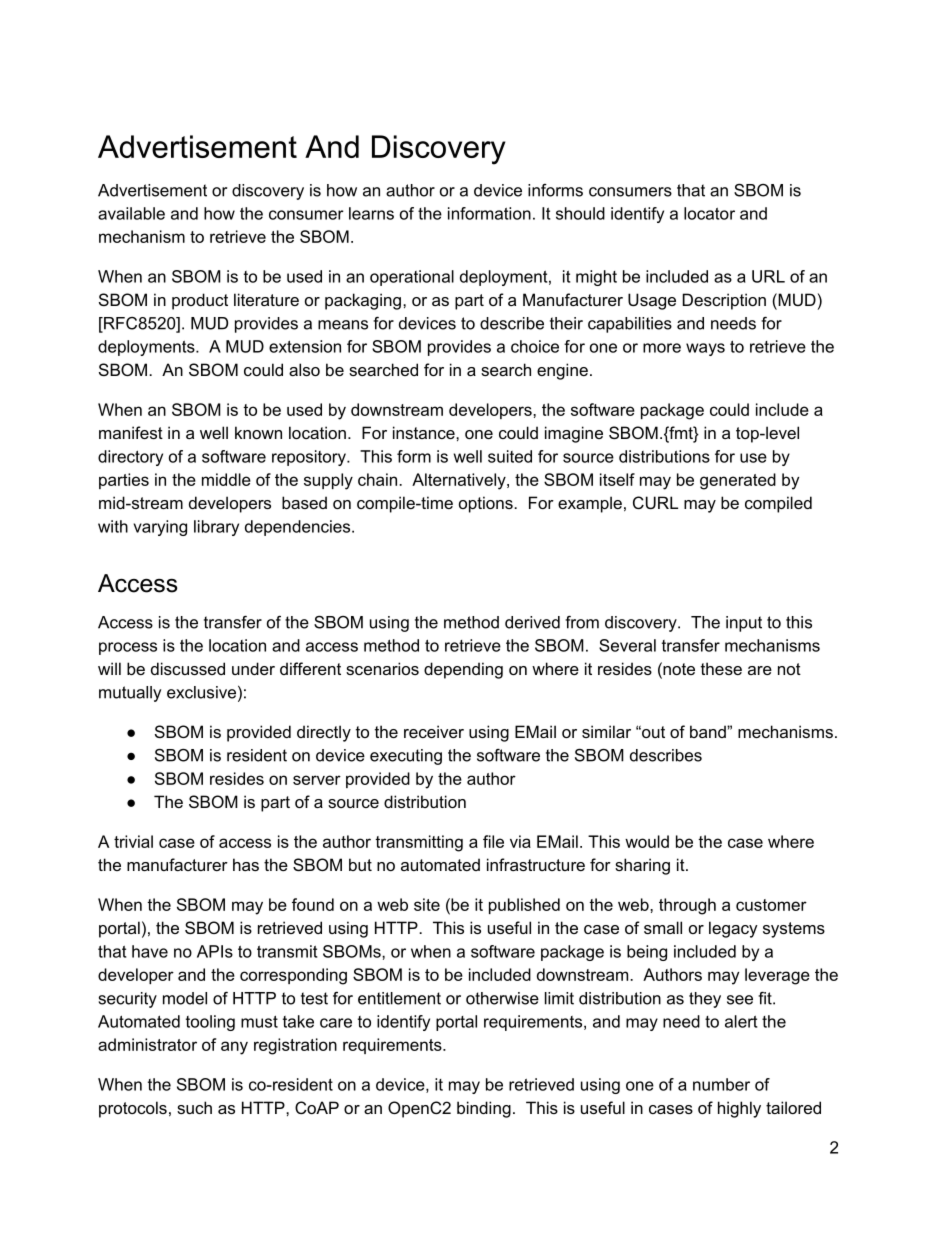 The width and height of the document is (952, 1233). Describe the element at coordinates (655, 502) in the document. I see `CURL` at that location.
